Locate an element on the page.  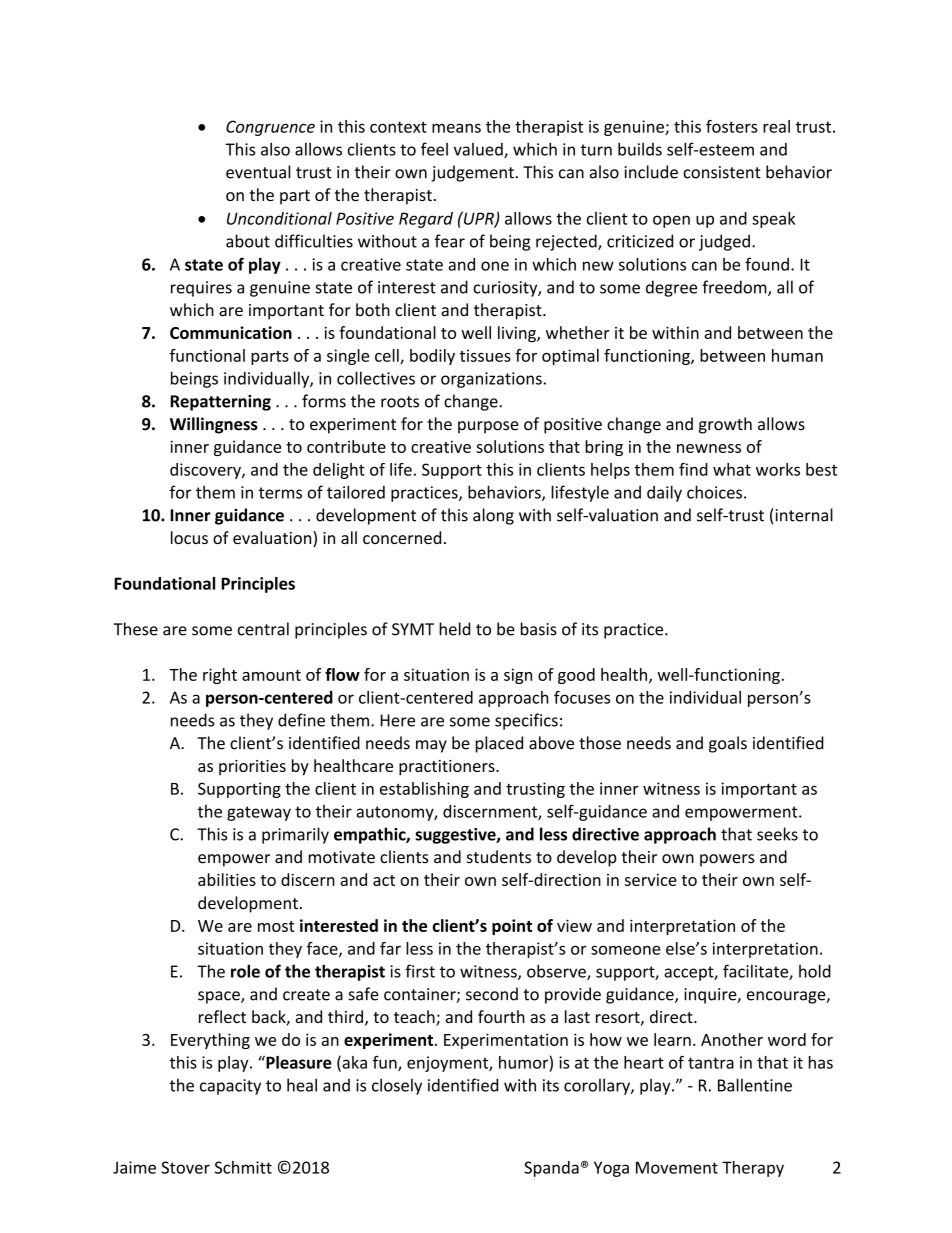
consistent is located at coordinates (722, 172).
